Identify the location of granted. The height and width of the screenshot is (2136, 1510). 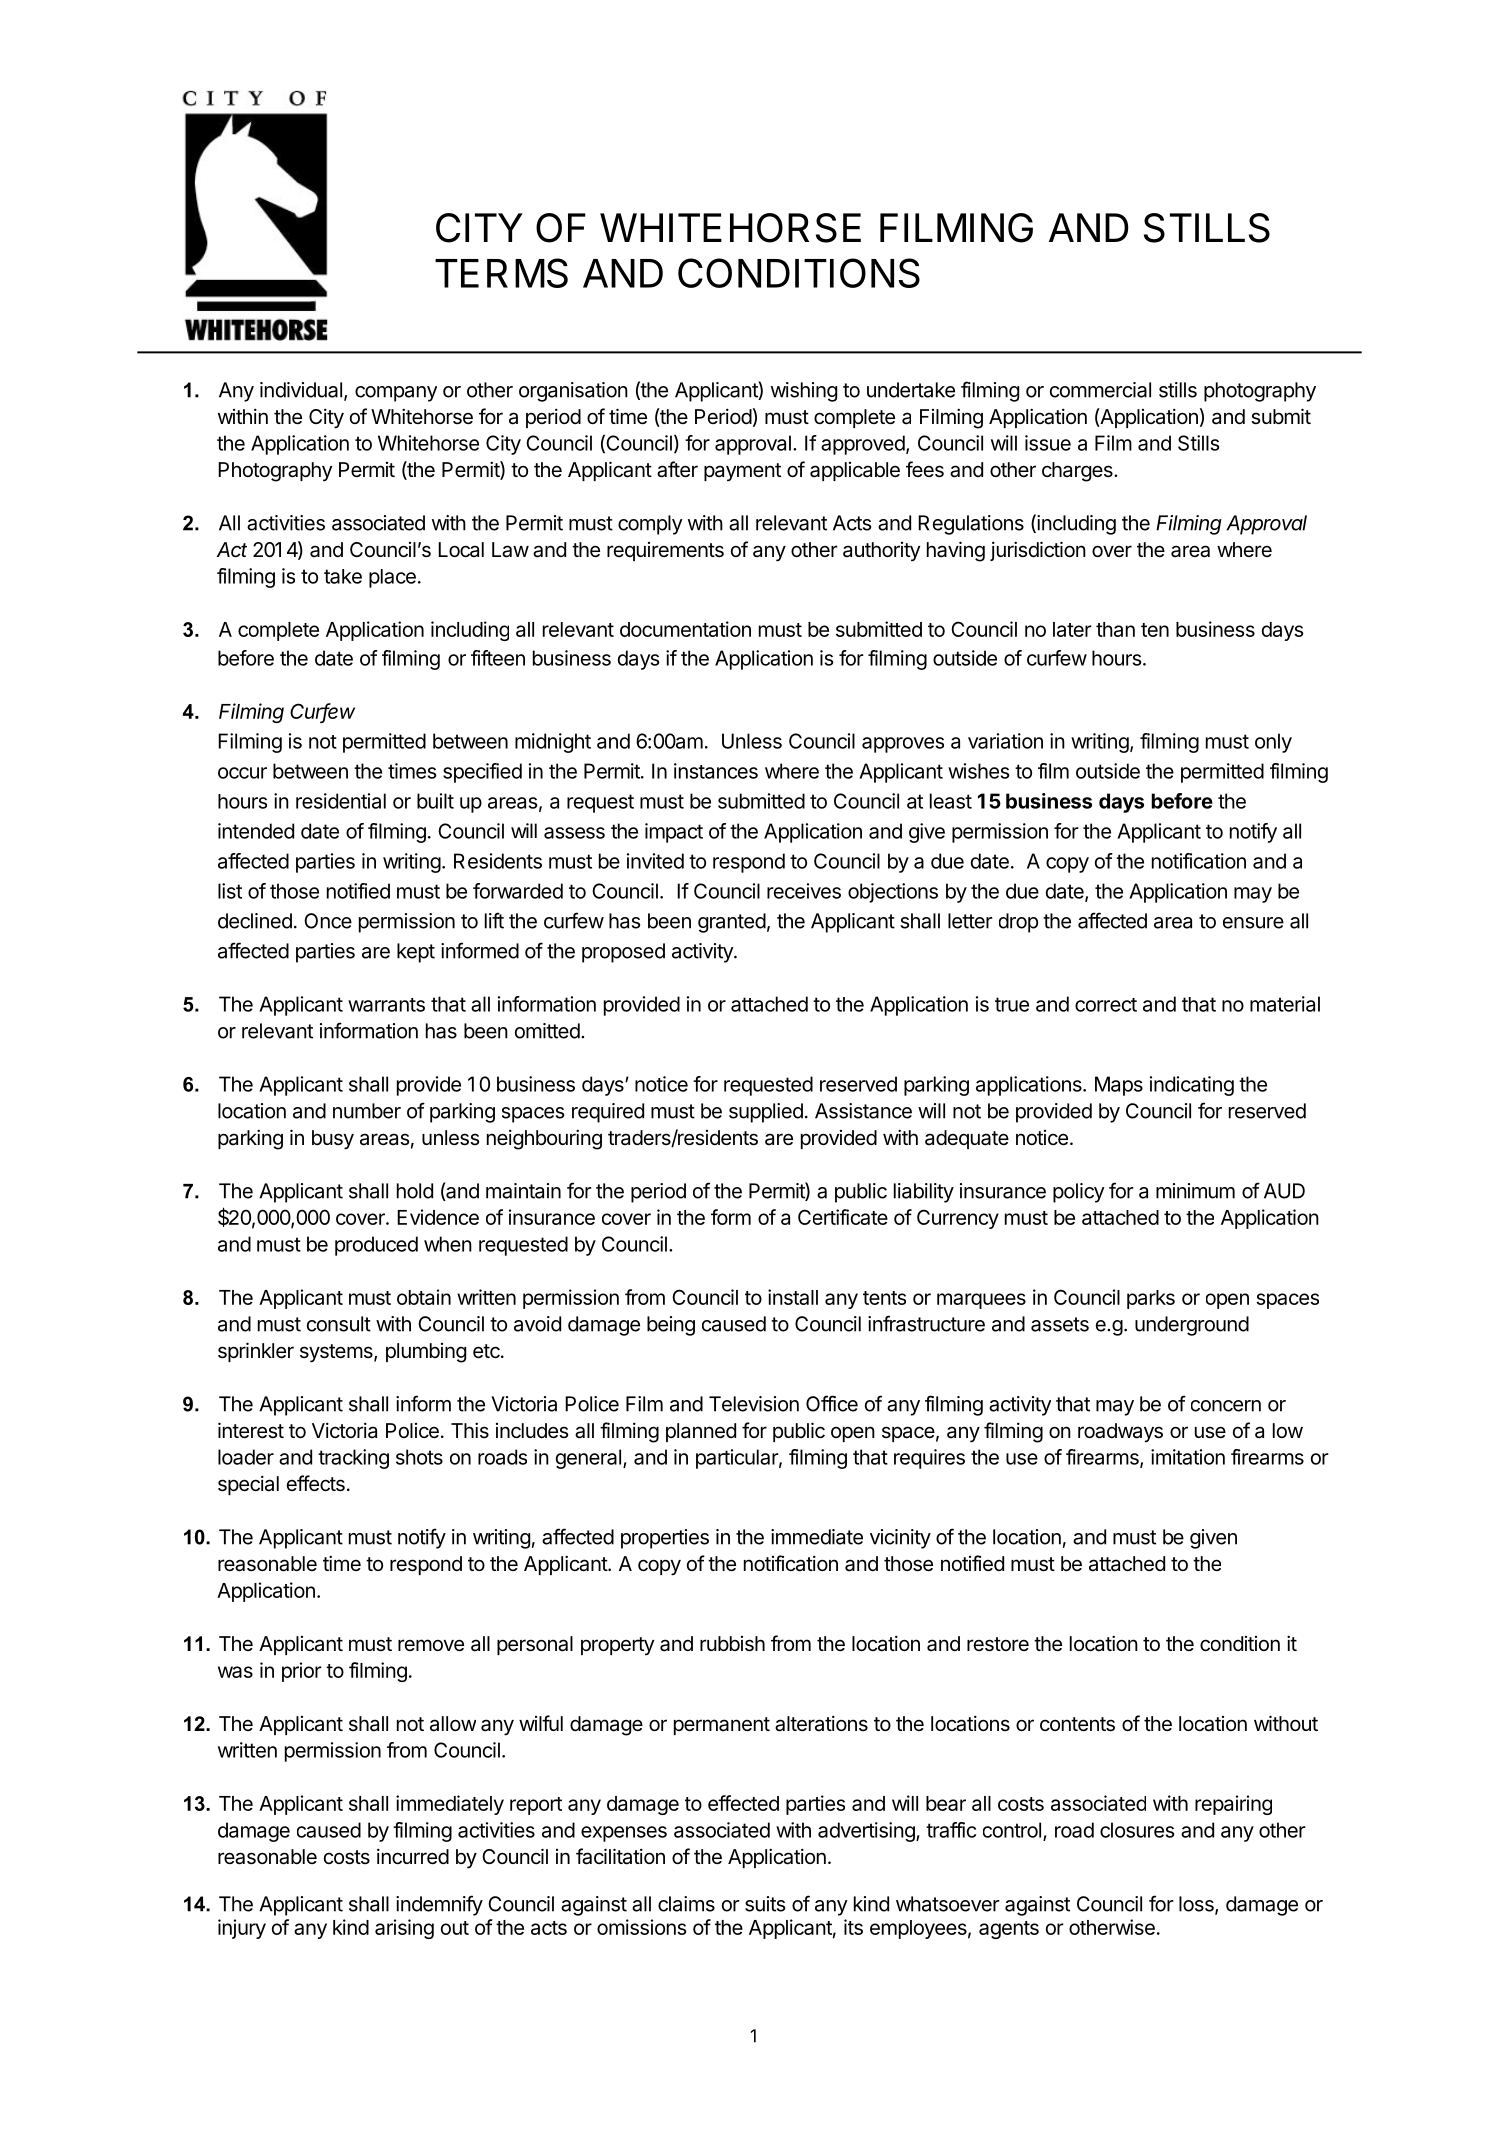
(732, 923).
